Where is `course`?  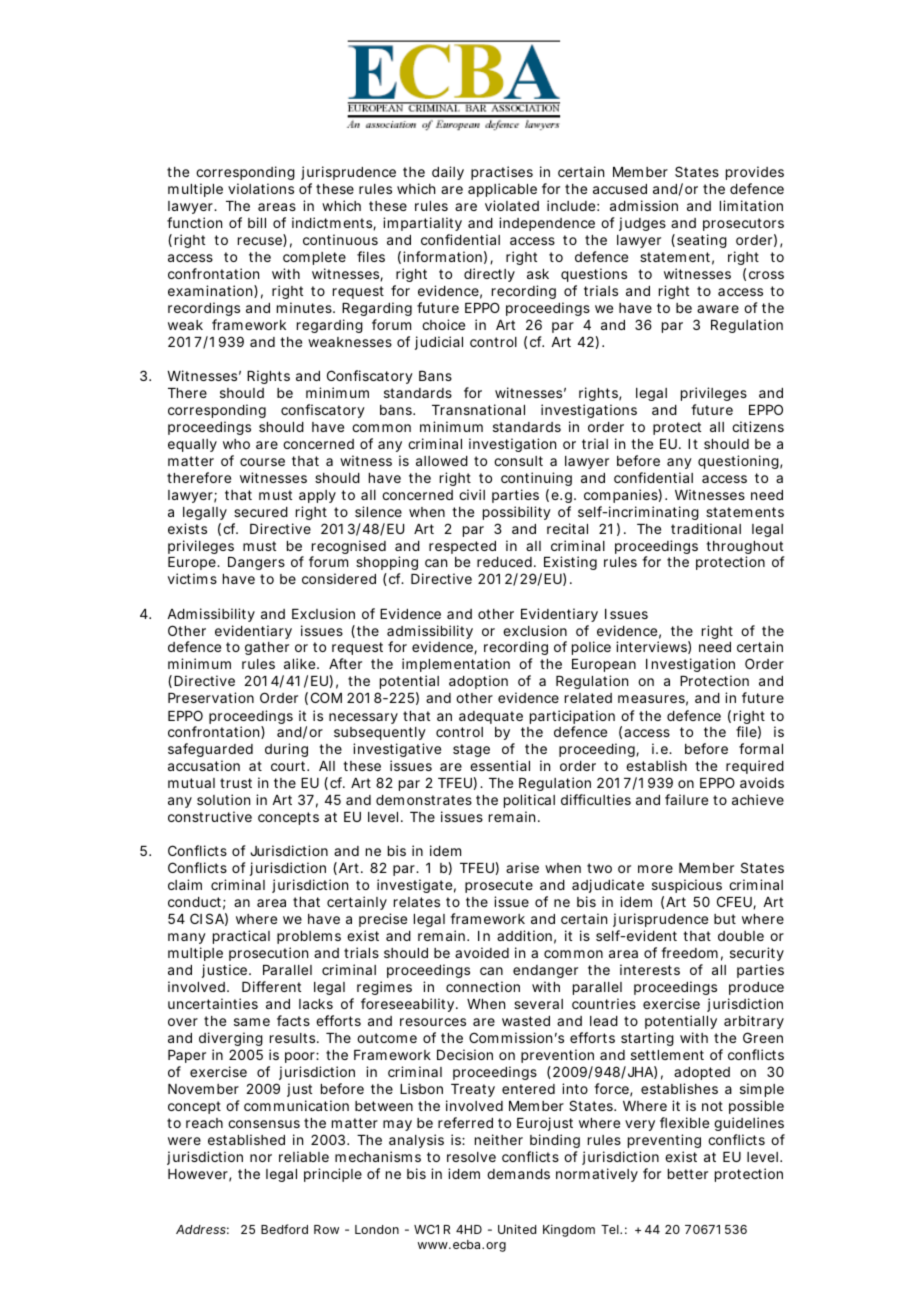
course is located at coordinates (262, 462).
